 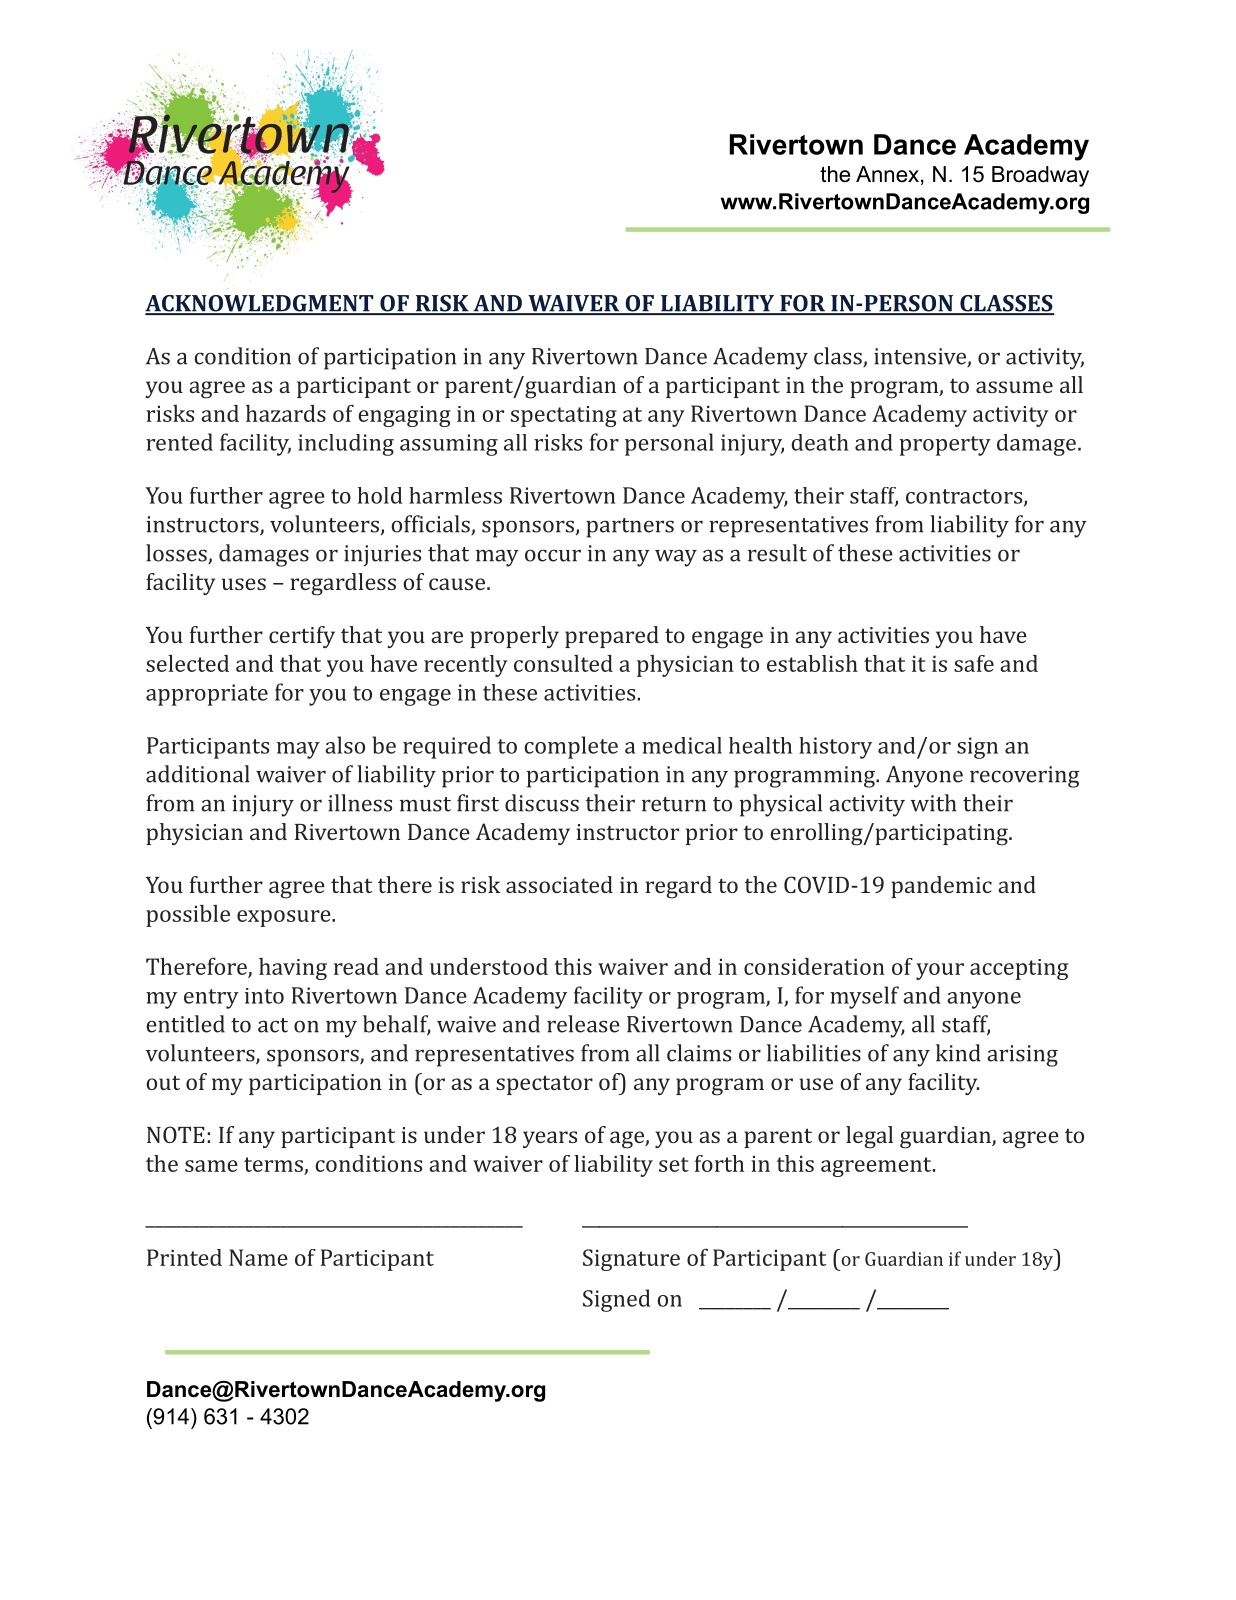 I want to click on complete, so click(x=571, y=747).
